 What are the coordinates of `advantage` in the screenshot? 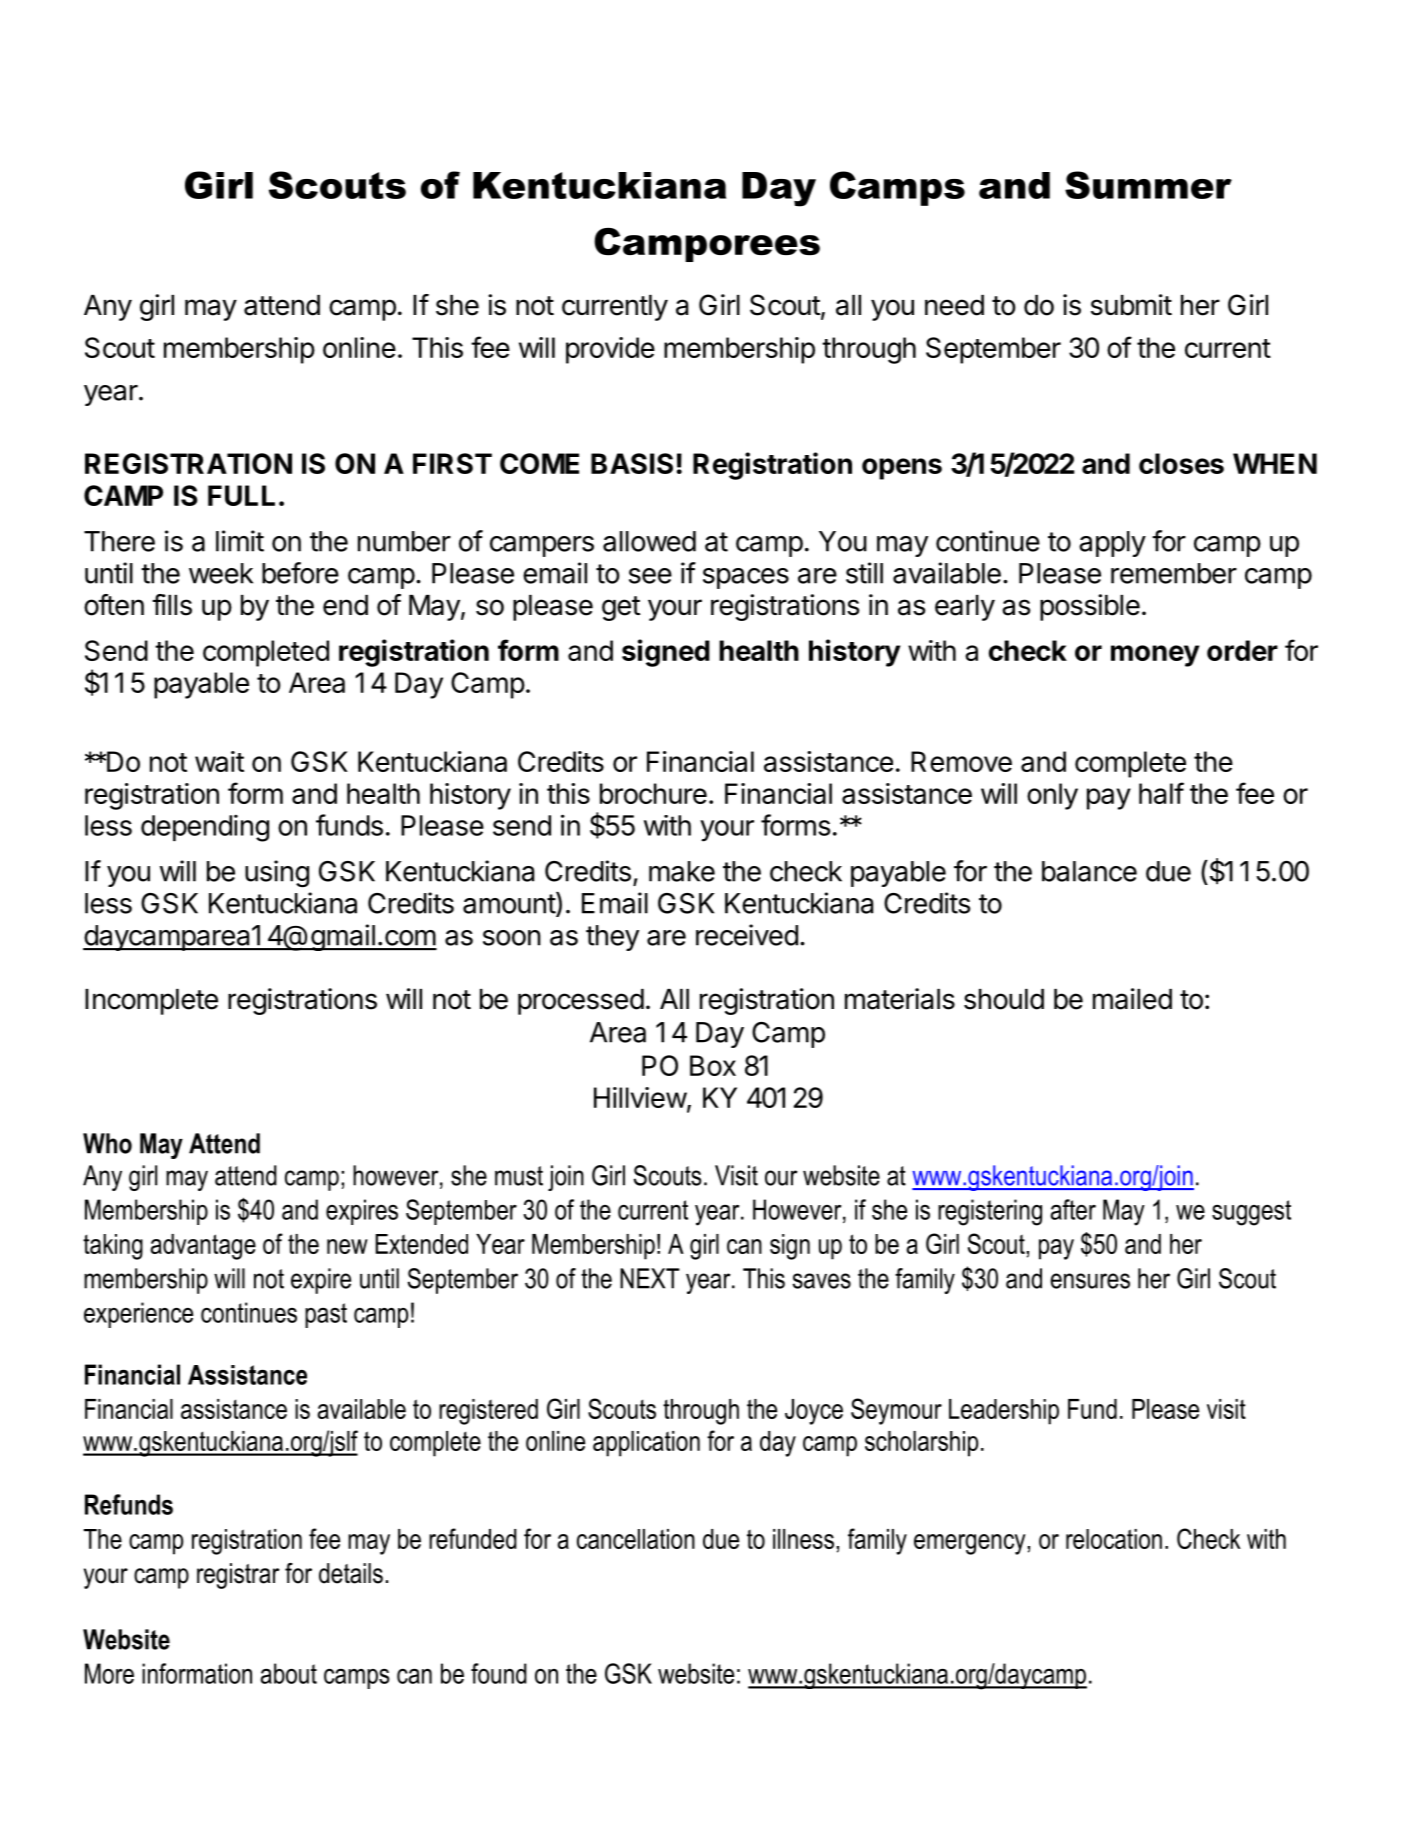 It's located at (203, 1247).
